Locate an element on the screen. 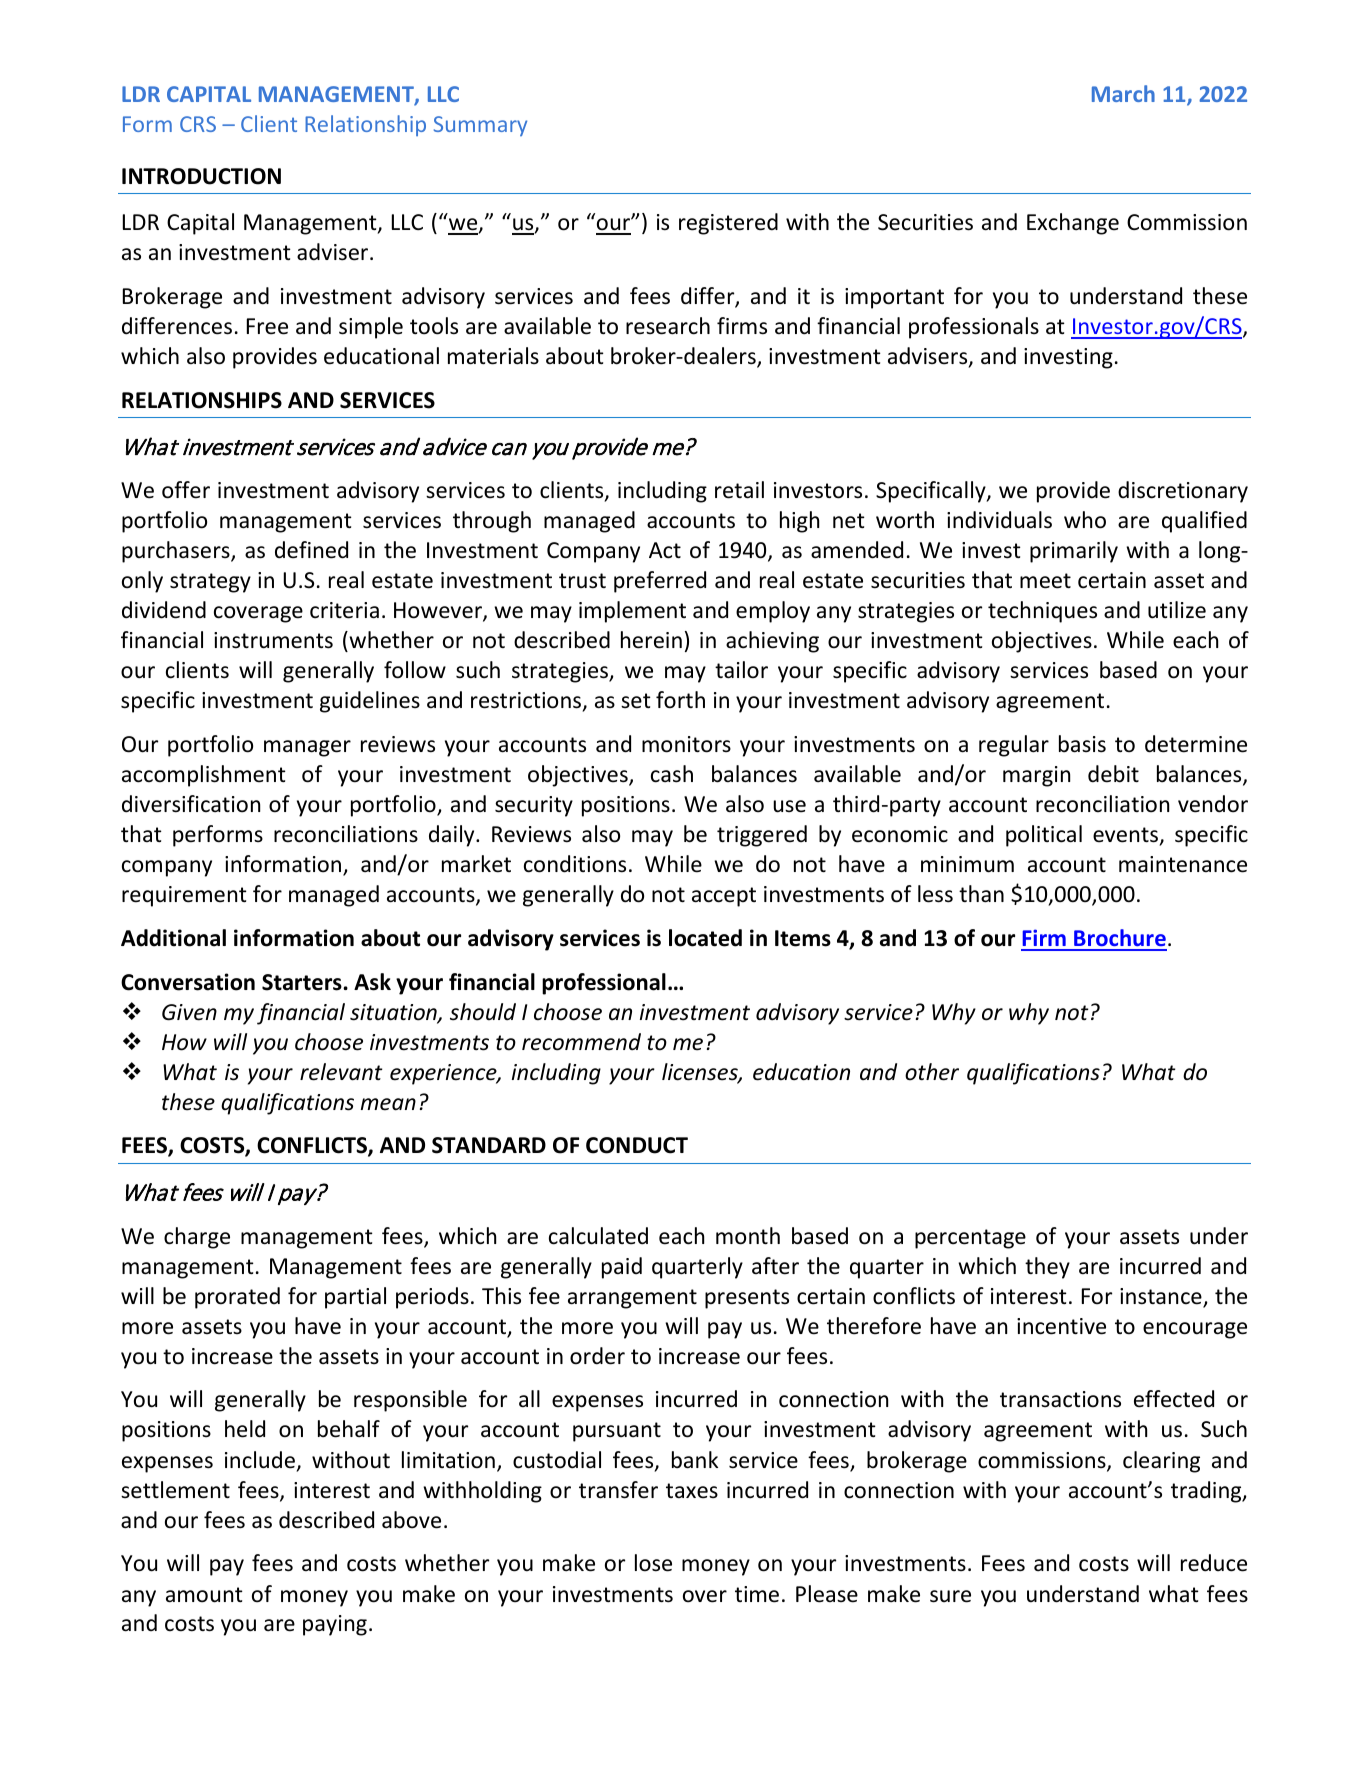 This screenshot has height=1772, width=1369. events is located at coordinates (1127, 836).
